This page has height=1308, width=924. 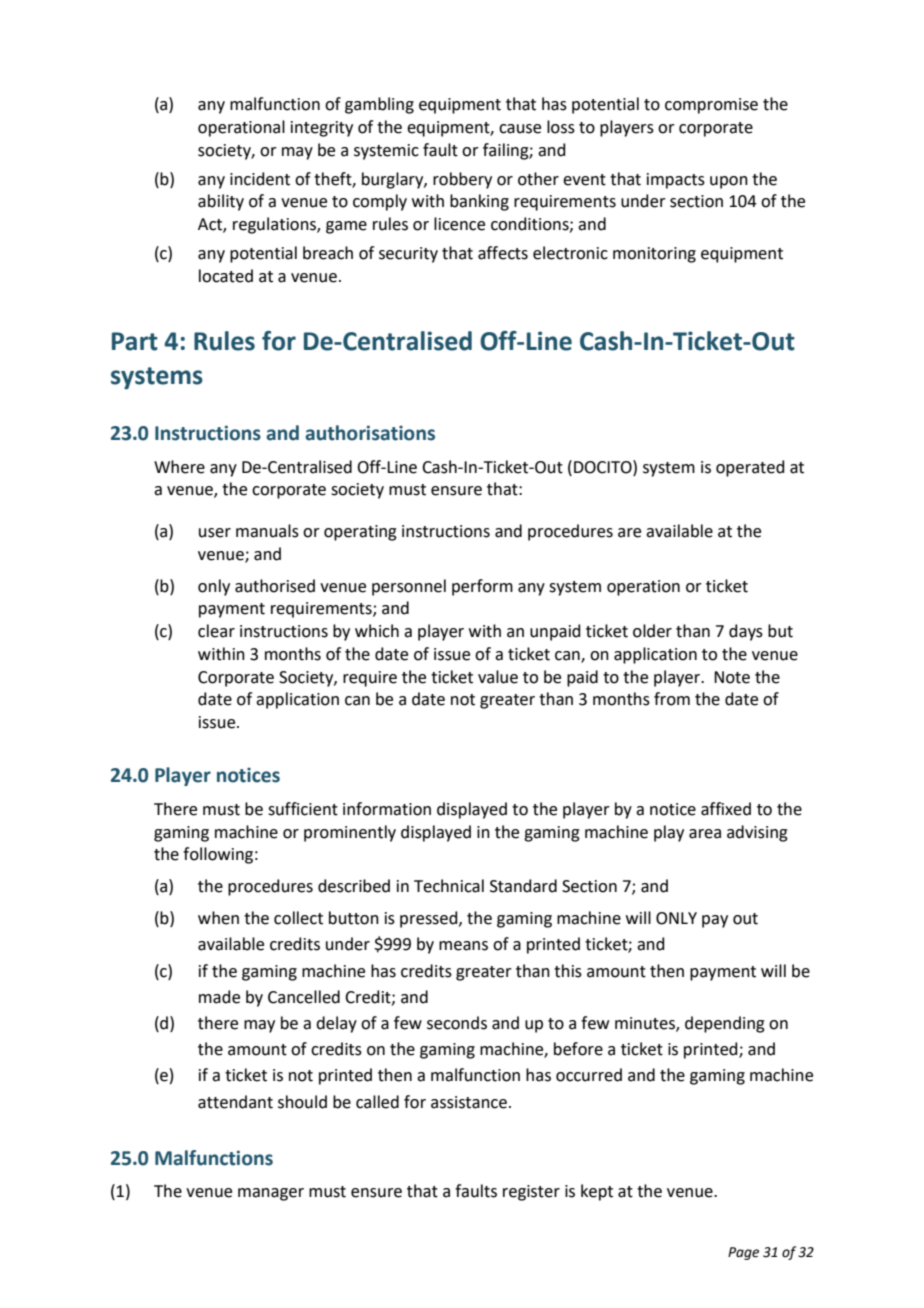 What do you see at coordinates (271, 1194) in the page?
I see `manager` at bounding box center [271, 1194].
